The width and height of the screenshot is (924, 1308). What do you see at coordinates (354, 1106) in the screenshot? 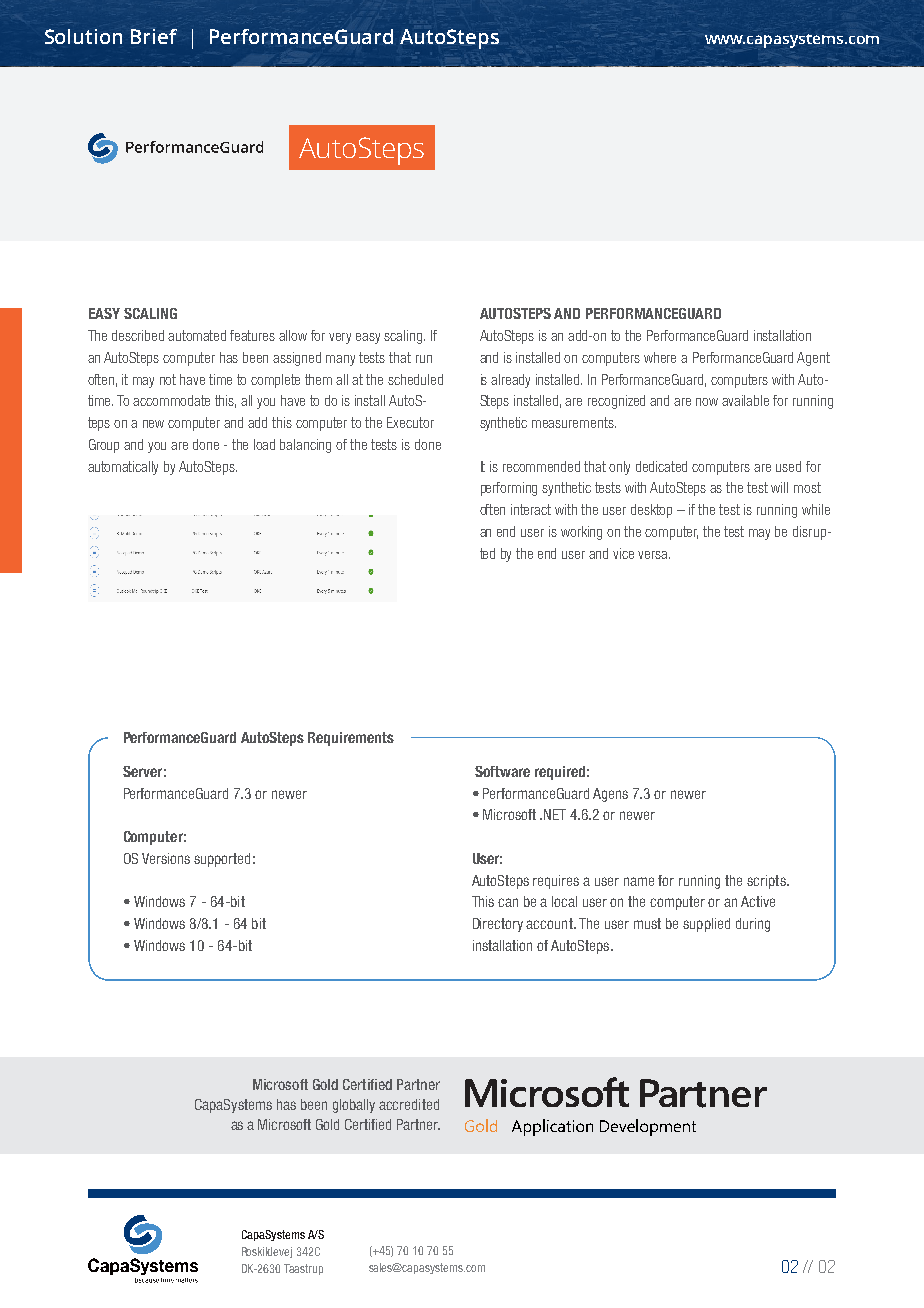
I see `globally` at bounding box center [354, 1106].
